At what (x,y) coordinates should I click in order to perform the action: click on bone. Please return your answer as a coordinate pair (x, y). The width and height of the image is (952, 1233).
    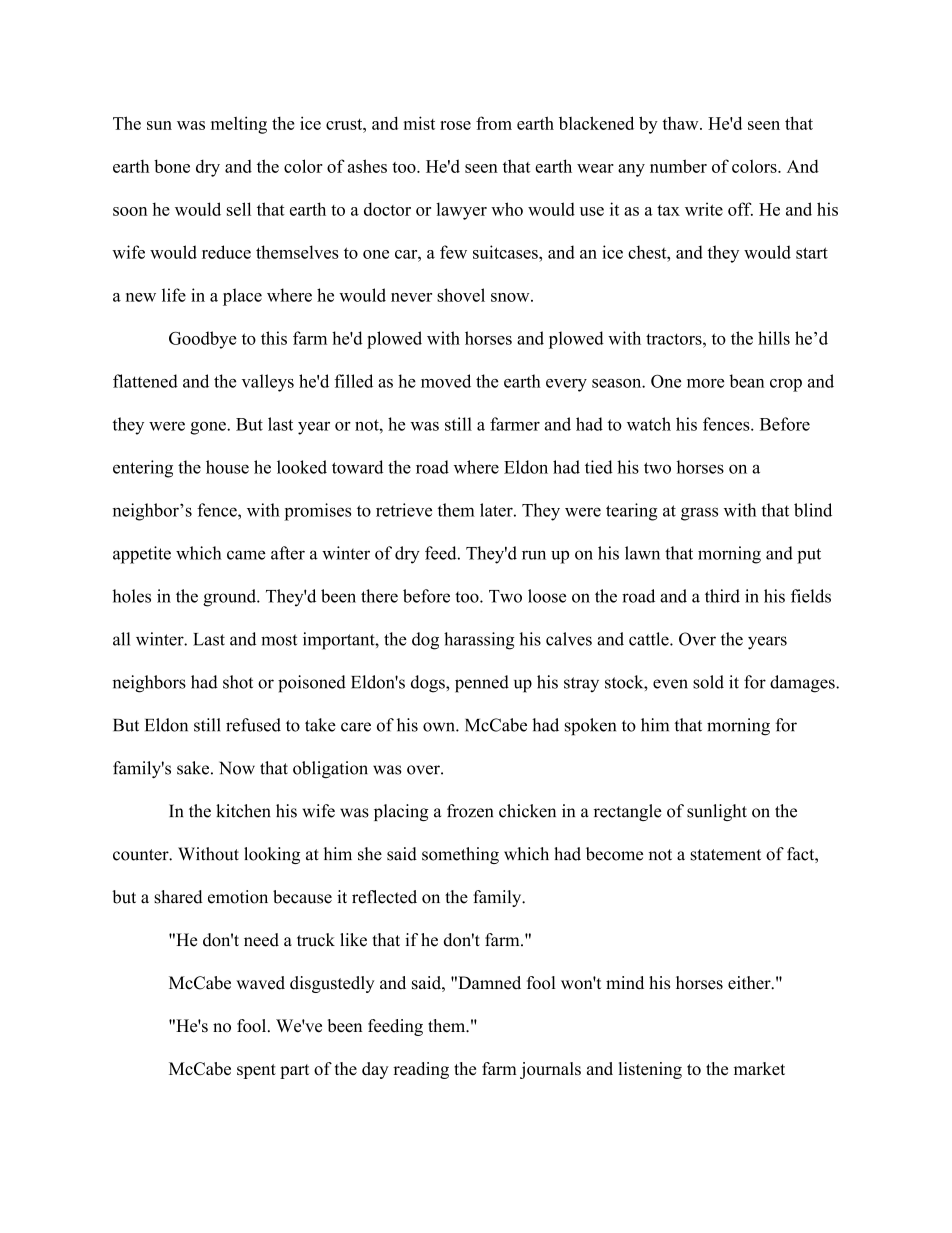
    Looking at the image, I should click on (172, 166).
